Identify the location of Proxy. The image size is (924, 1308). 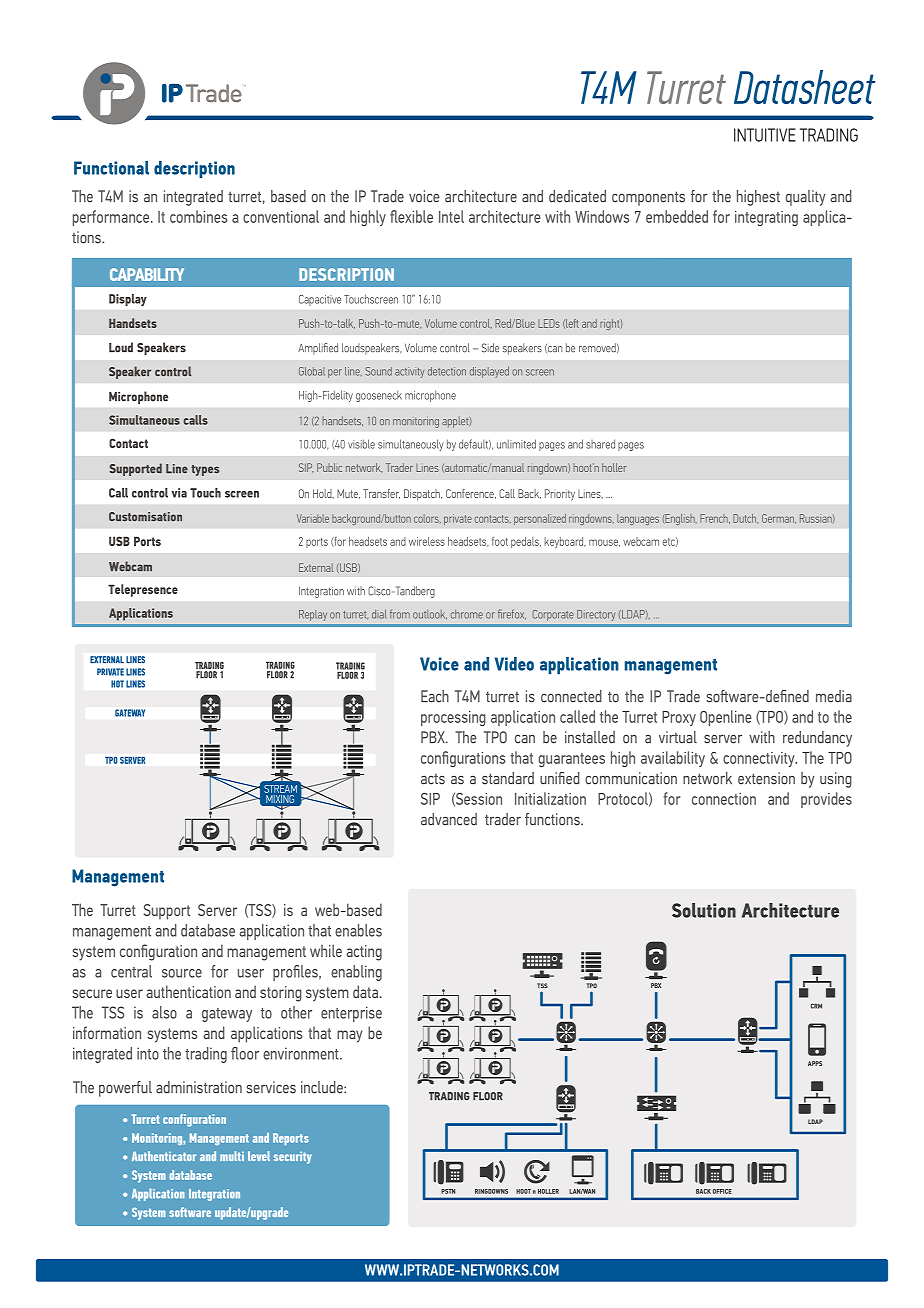
(679, 718).
